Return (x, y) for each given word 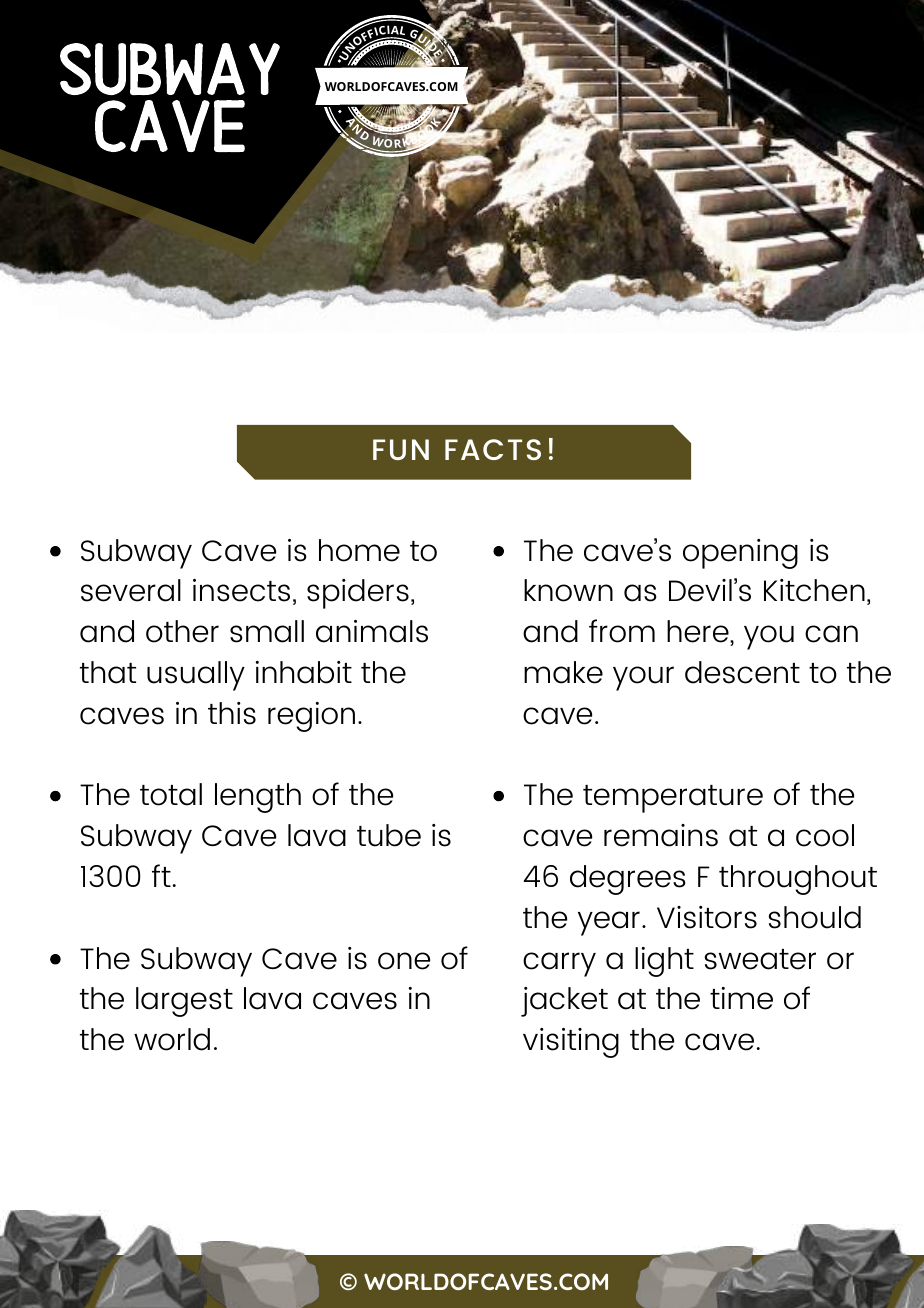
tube (389, 835)
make (563, 672)
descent (742, 672)
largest (184, 1002)
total (171, 794)
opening (740, 554)
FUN (401, 449)
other (182, 631)
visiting (571, 1043)
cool (825, 835)
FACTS (493, 449)
